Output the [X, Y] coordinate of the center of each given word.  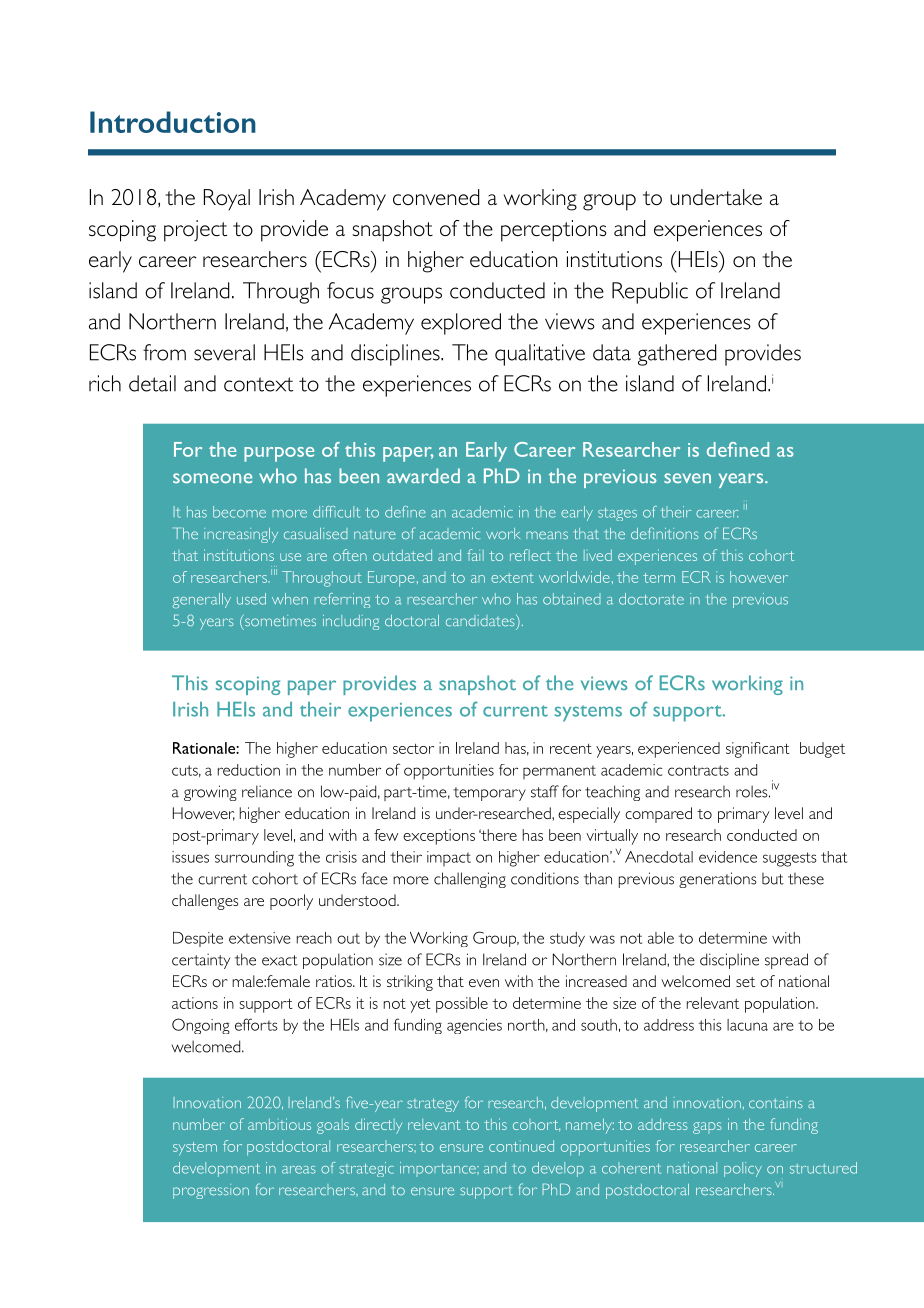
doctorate [651, 599]
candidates [481, 620]
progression [211, 1191]
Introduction [173, 122]
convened [436, 197]
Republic [650, 293]
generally [202, 600]
